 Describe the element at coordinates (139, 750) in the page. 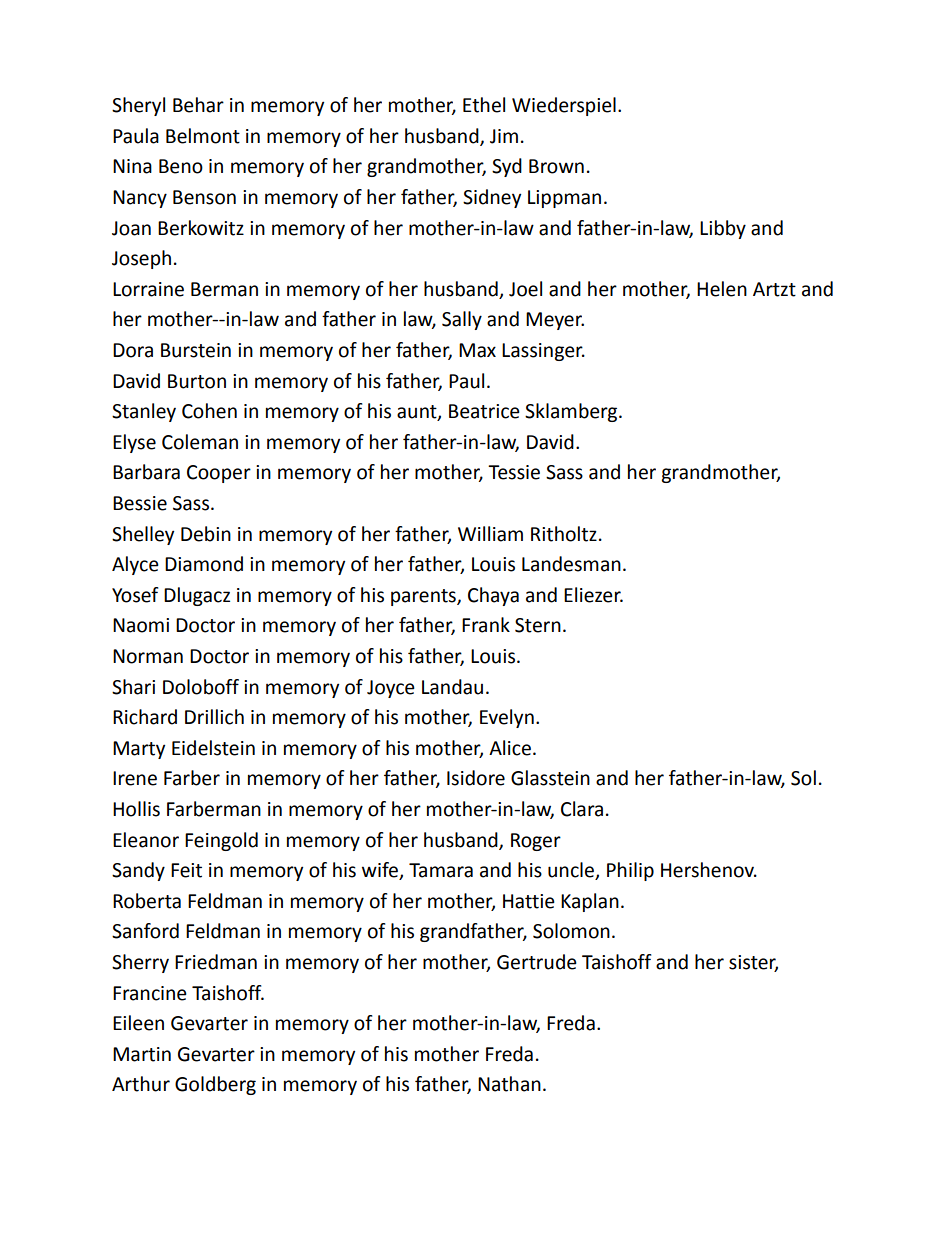

I see `Marty` at that location.
